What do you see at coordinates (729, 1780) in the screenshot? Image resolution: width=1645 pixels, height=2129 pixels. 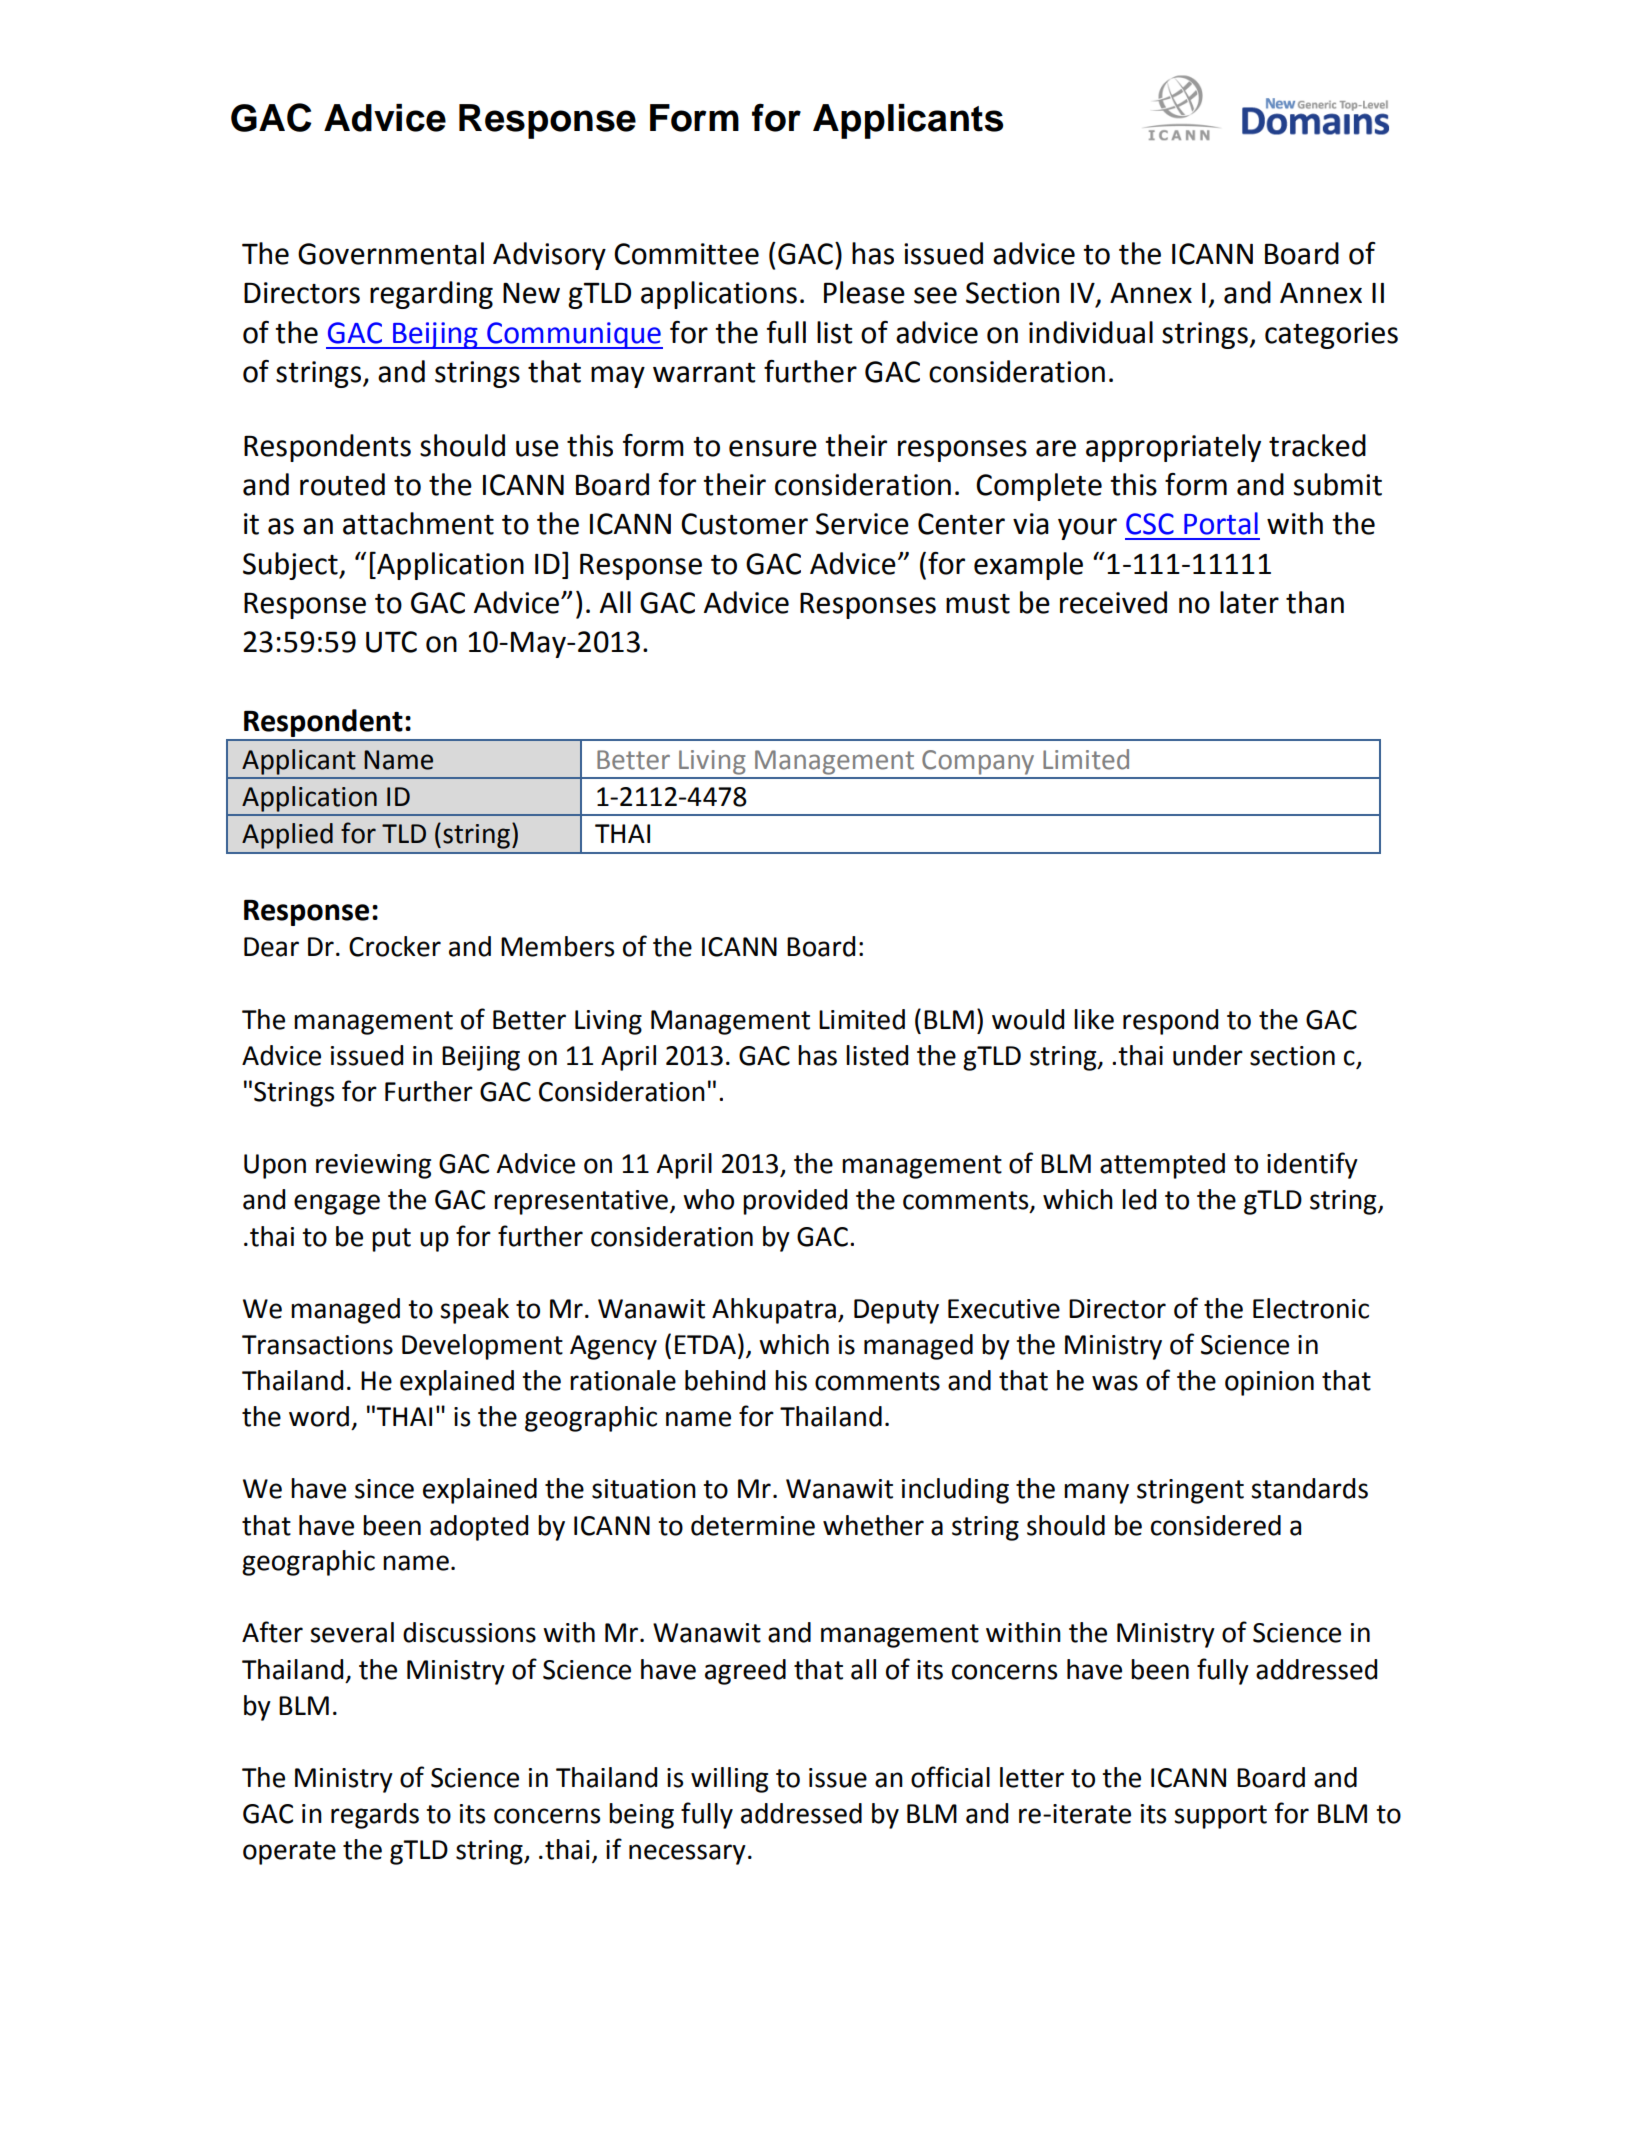 I see `willing` at bounding box center [729, 1780].
